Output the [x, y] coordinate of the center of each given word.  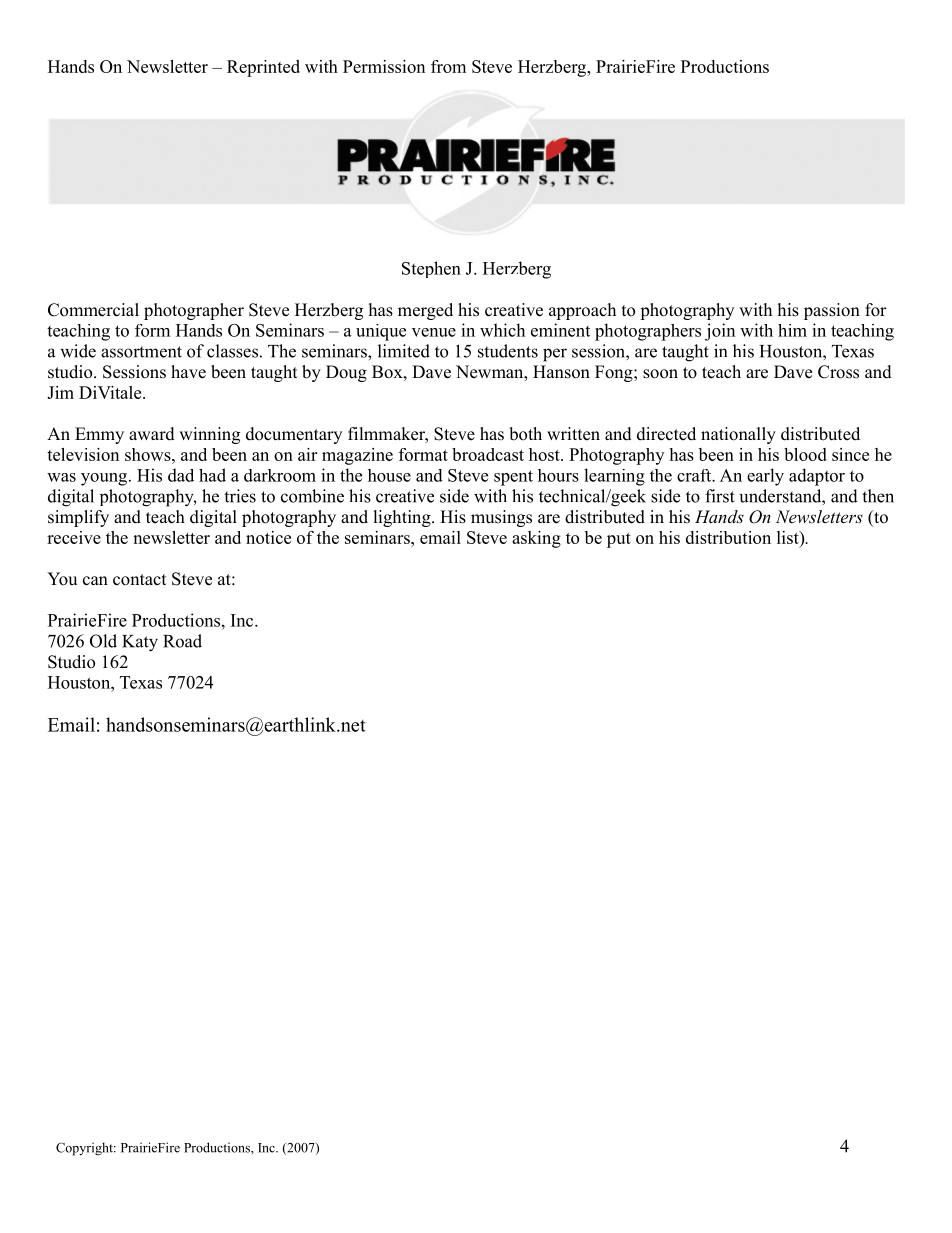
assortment [141, 352]
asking [536, 539]
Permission [384, 66]
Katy [140, 643]
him [792, 330]
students [508, 351]
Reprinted [263, 68]
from [448, 66]
